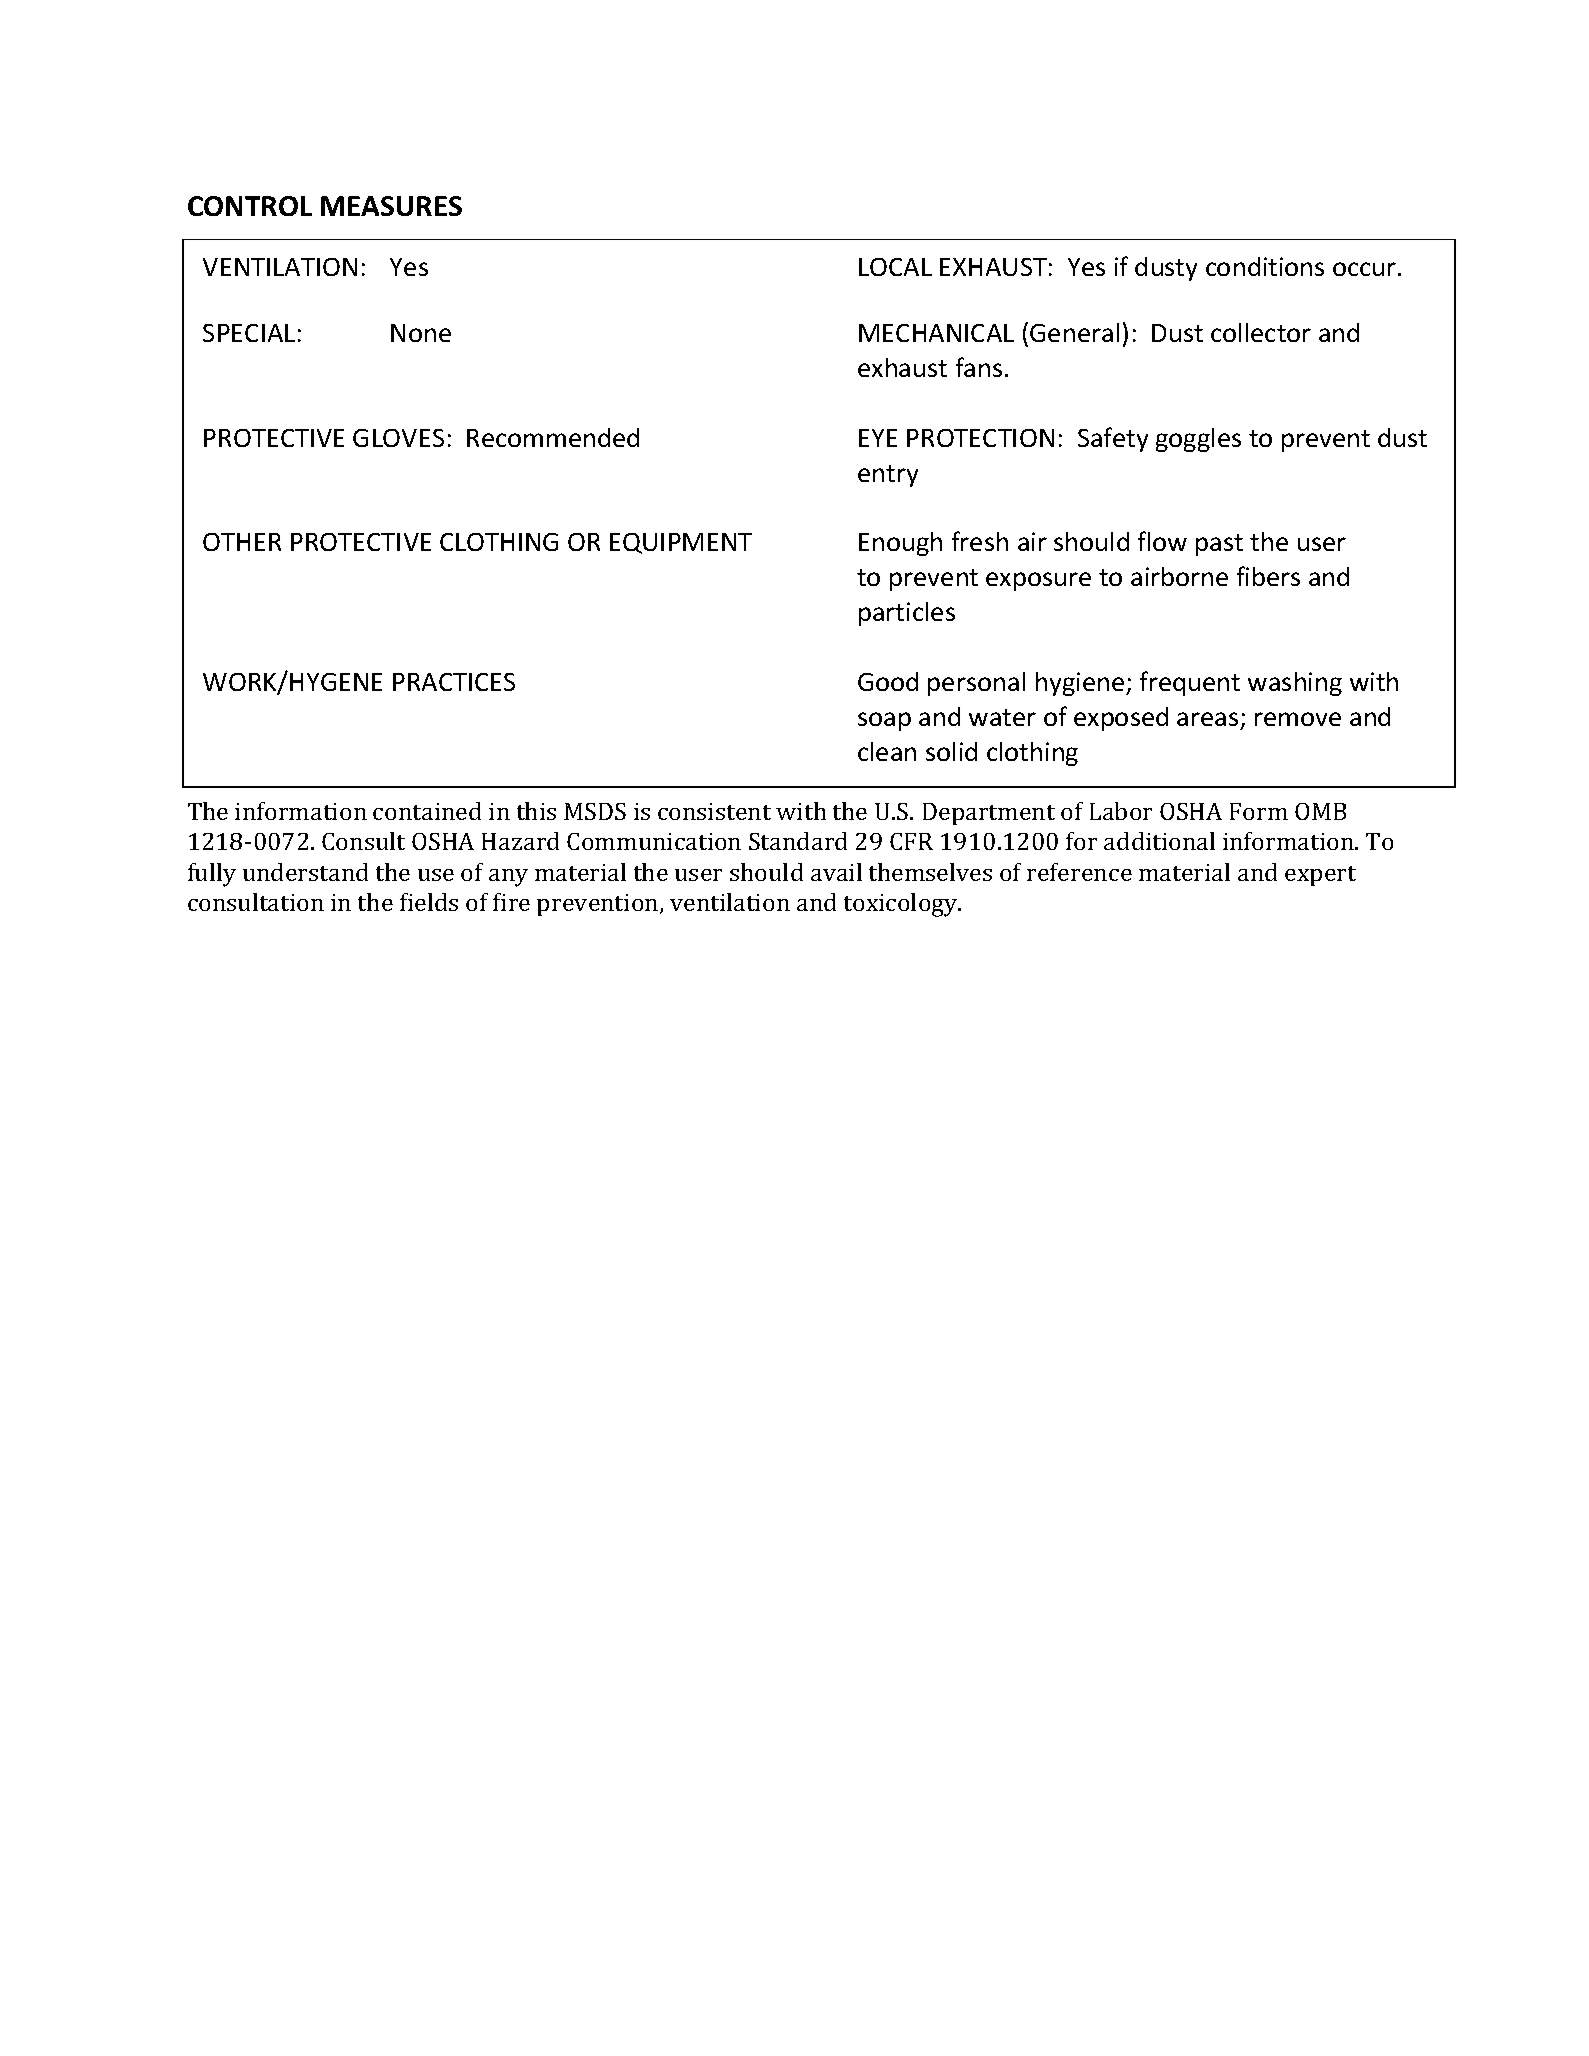 This screenshot has height=2056, width=1589. I want to click on PRACTICES, so click(454, 682).
